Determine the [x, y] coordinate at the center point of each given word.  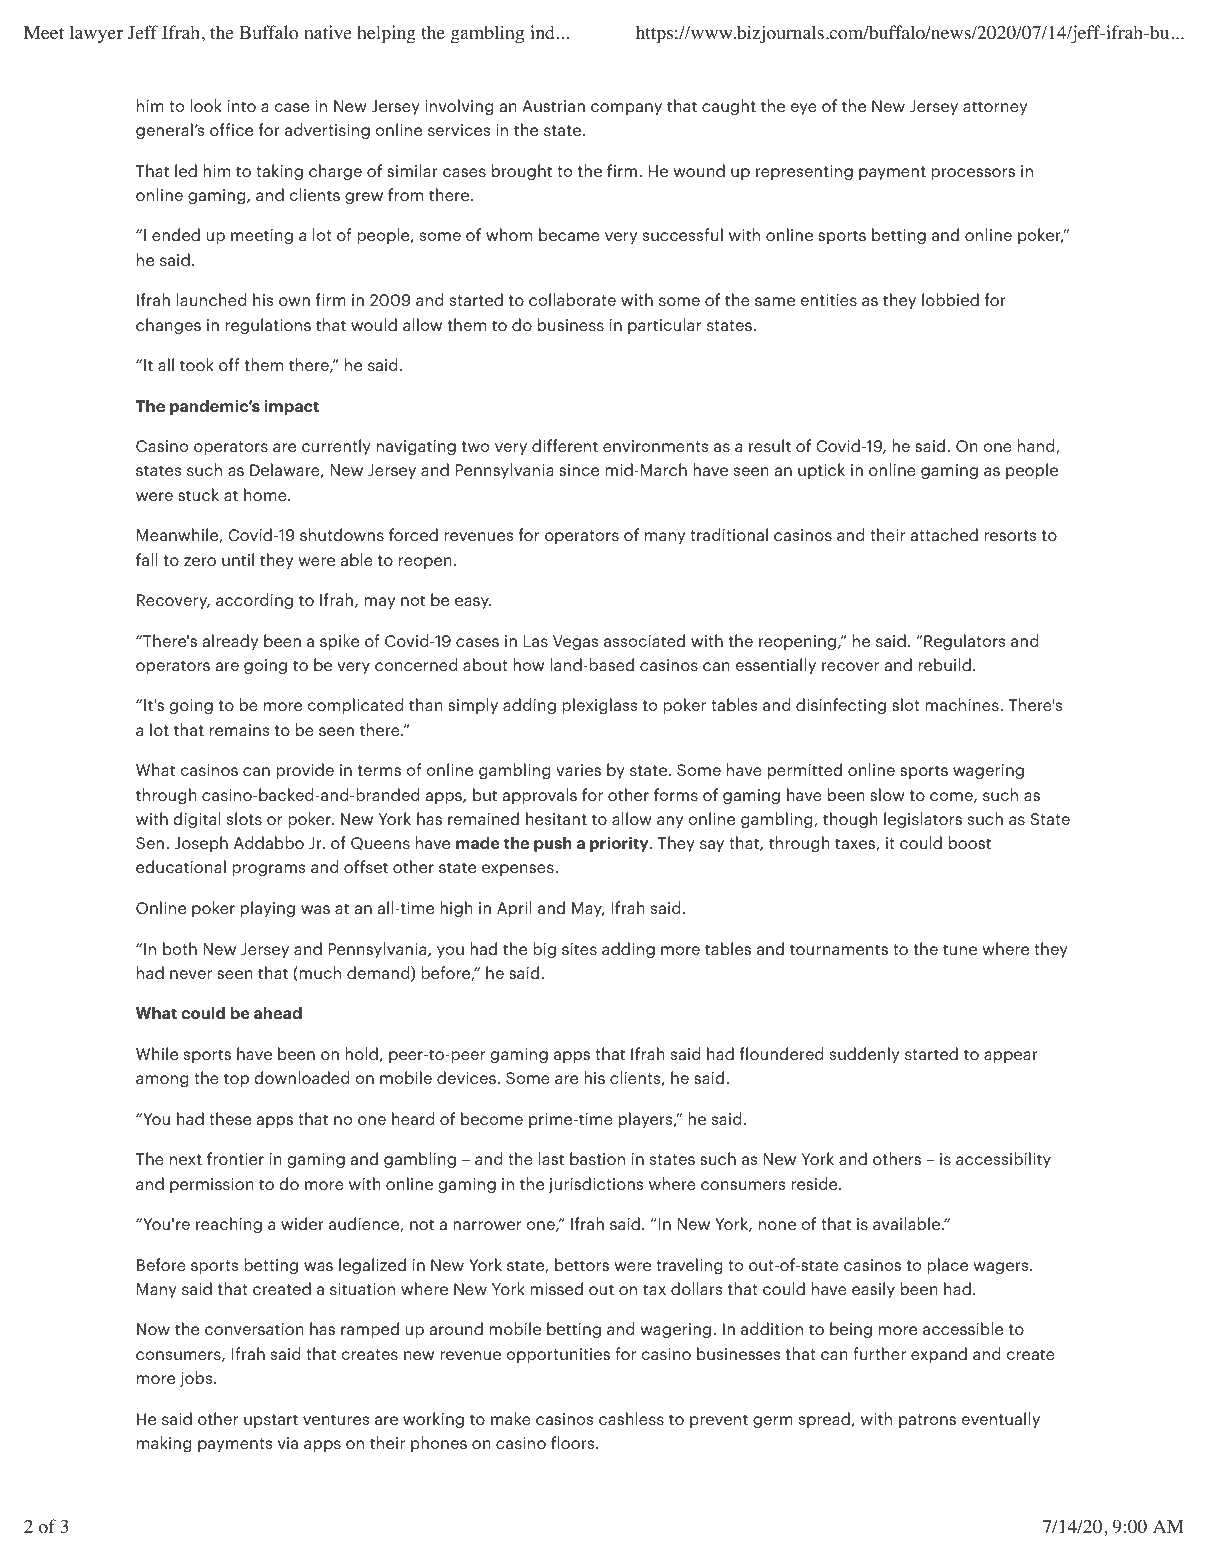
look [206, 105]
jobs [197, 1379]
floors [574, 1442]
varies [578, 770]
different [565, 445]
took [197, 364]
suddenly [864, 1055]
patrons [927, 1421]
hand [1037, 446]
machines [963, 704]
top [236, 1080]
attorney [995, 108]
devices [466, 1077]
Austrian [554, 106]
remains [239, 730]
